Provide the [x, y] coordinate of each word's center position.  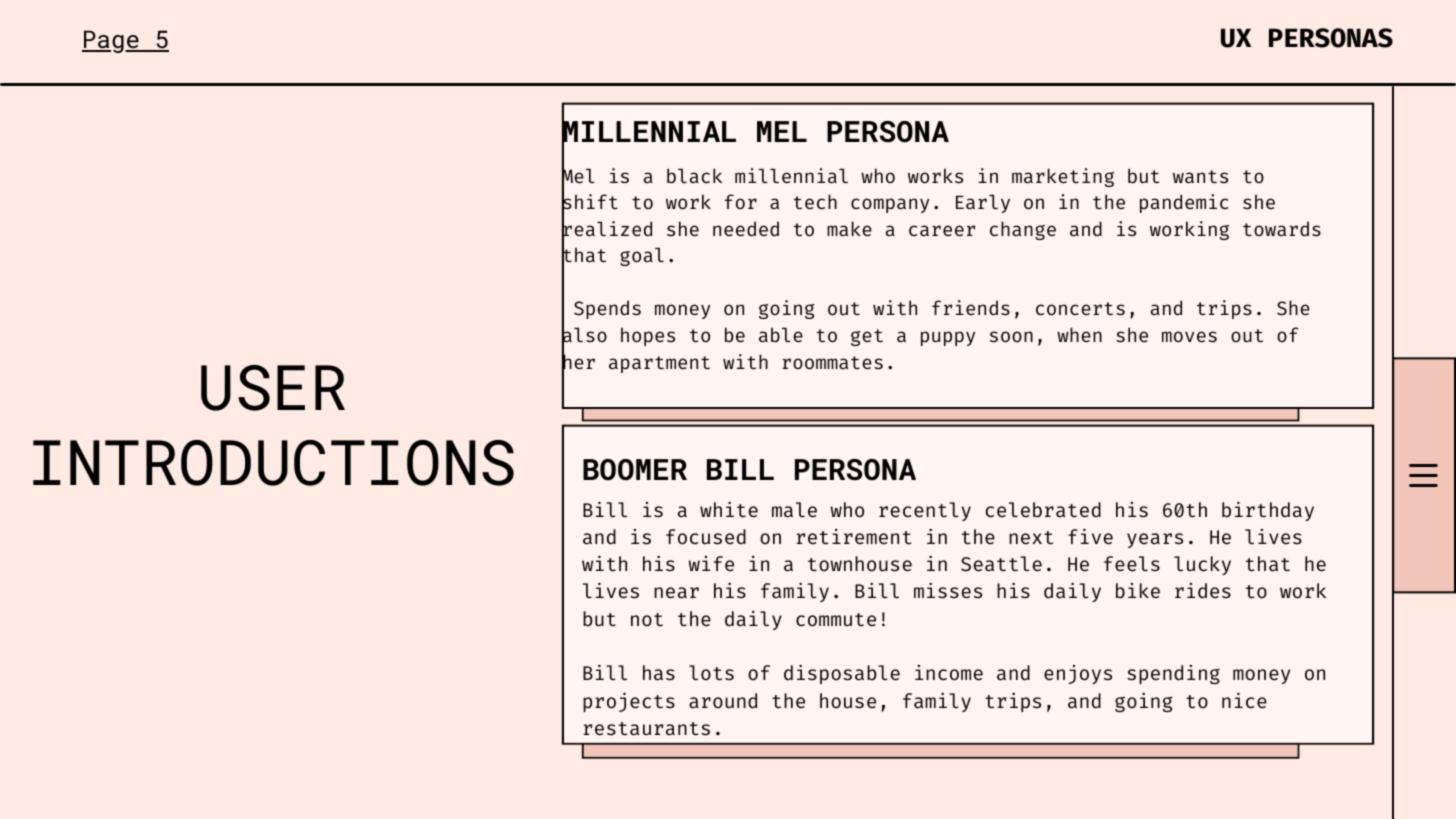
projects [629, 702]
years [1155, 540]
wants [1200, 177]
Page [111, 41]
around [723, 701]
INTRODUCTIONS [273, 463]
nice [1244, 700]
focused [706, 537]
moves [1189, 337]
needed [746, 229]
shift [590, 202]
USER [273, 388]
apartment [659, 364]
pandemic [1184, 203]
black [694, 176]
